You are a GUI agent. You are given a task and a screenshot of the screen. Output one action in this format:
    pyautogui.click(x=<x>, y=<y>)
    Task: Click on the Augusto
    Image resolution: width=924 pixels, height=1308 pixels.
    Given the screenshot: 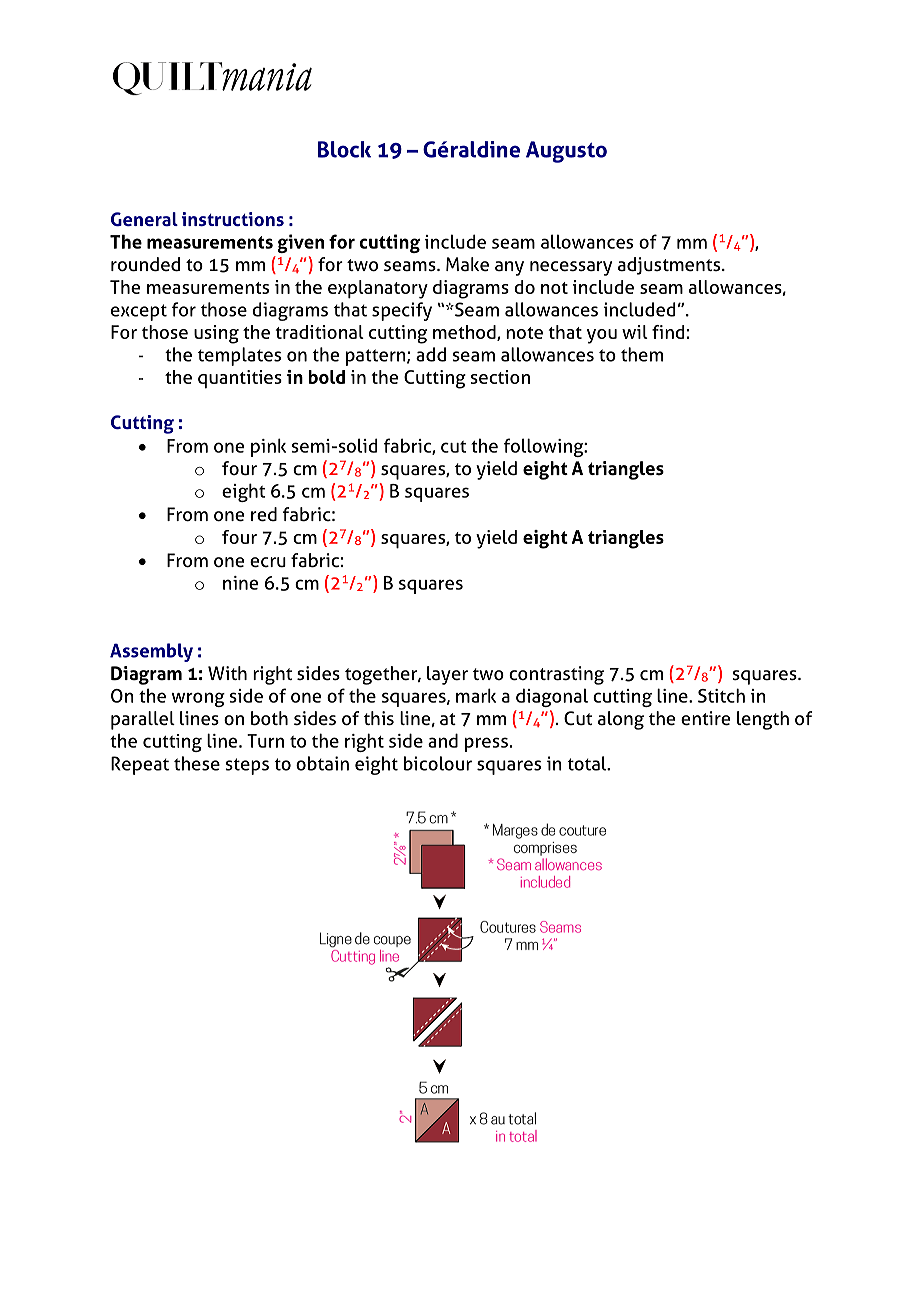 What is the action you would take?
    pyautogui.click(x=566, y=152)
